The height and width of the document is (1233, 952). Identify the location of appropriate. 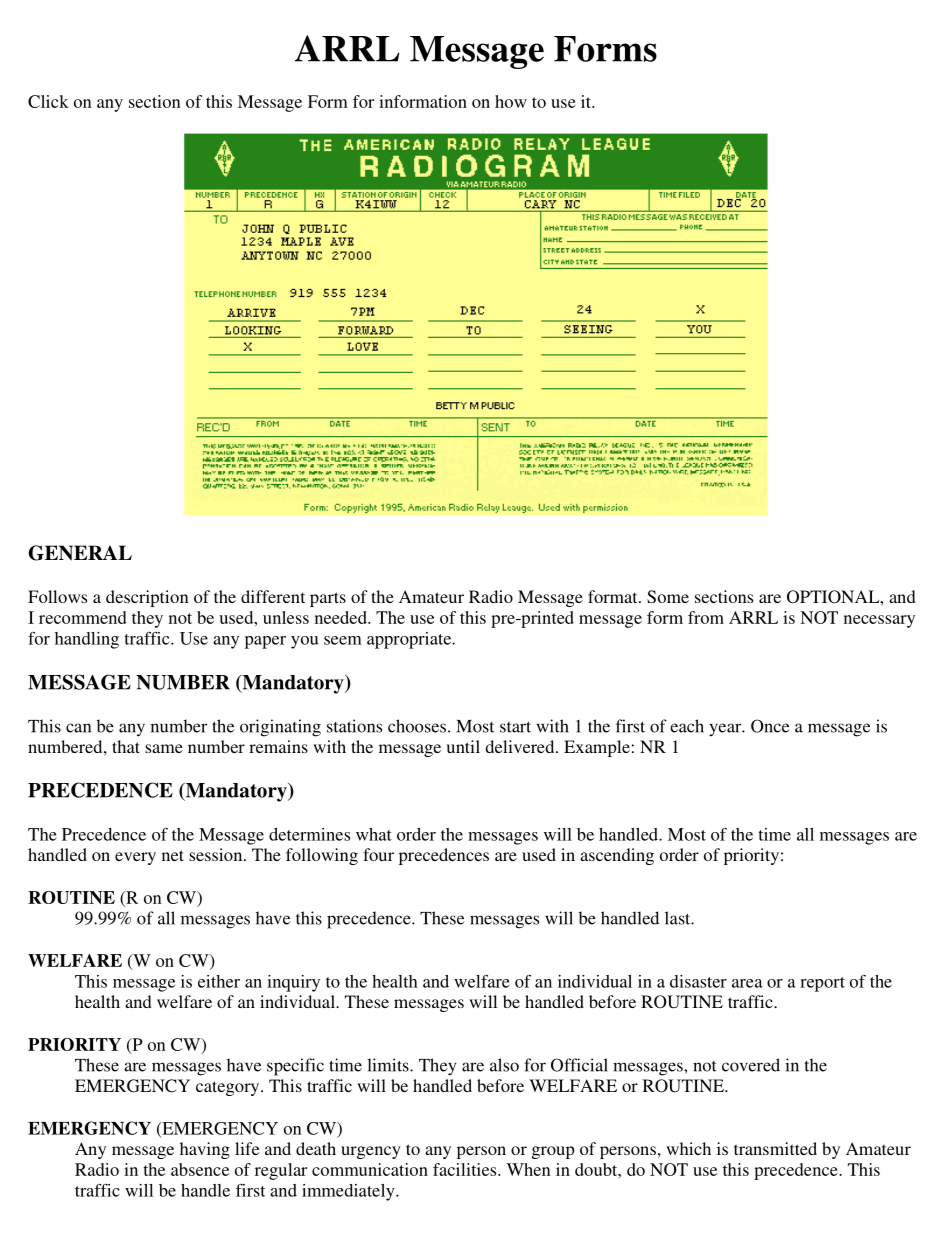
(410, 640).
